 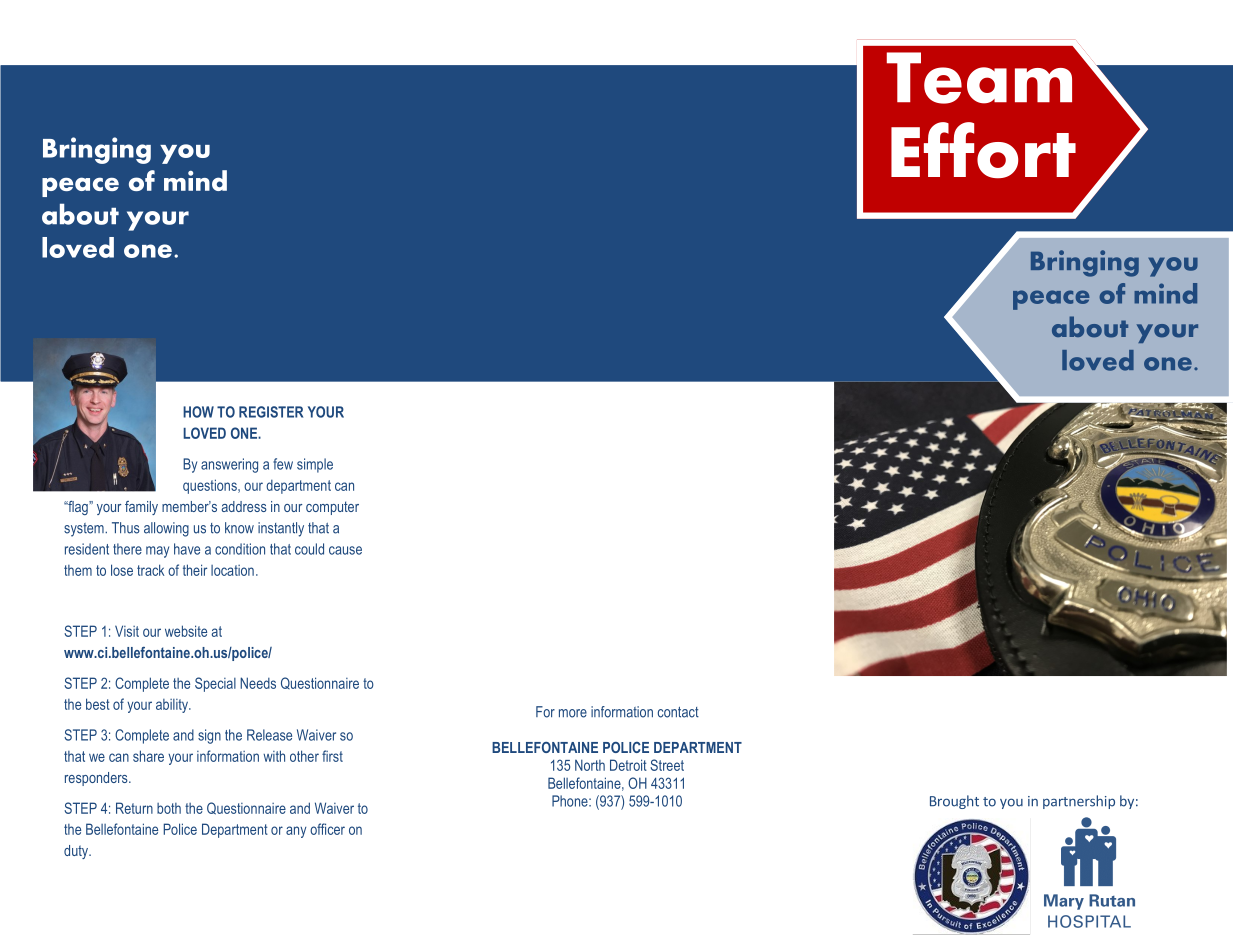 What do you see at coordinates (954, 802) in the image?
I see `Brought` at bounding box center [954, 802].
